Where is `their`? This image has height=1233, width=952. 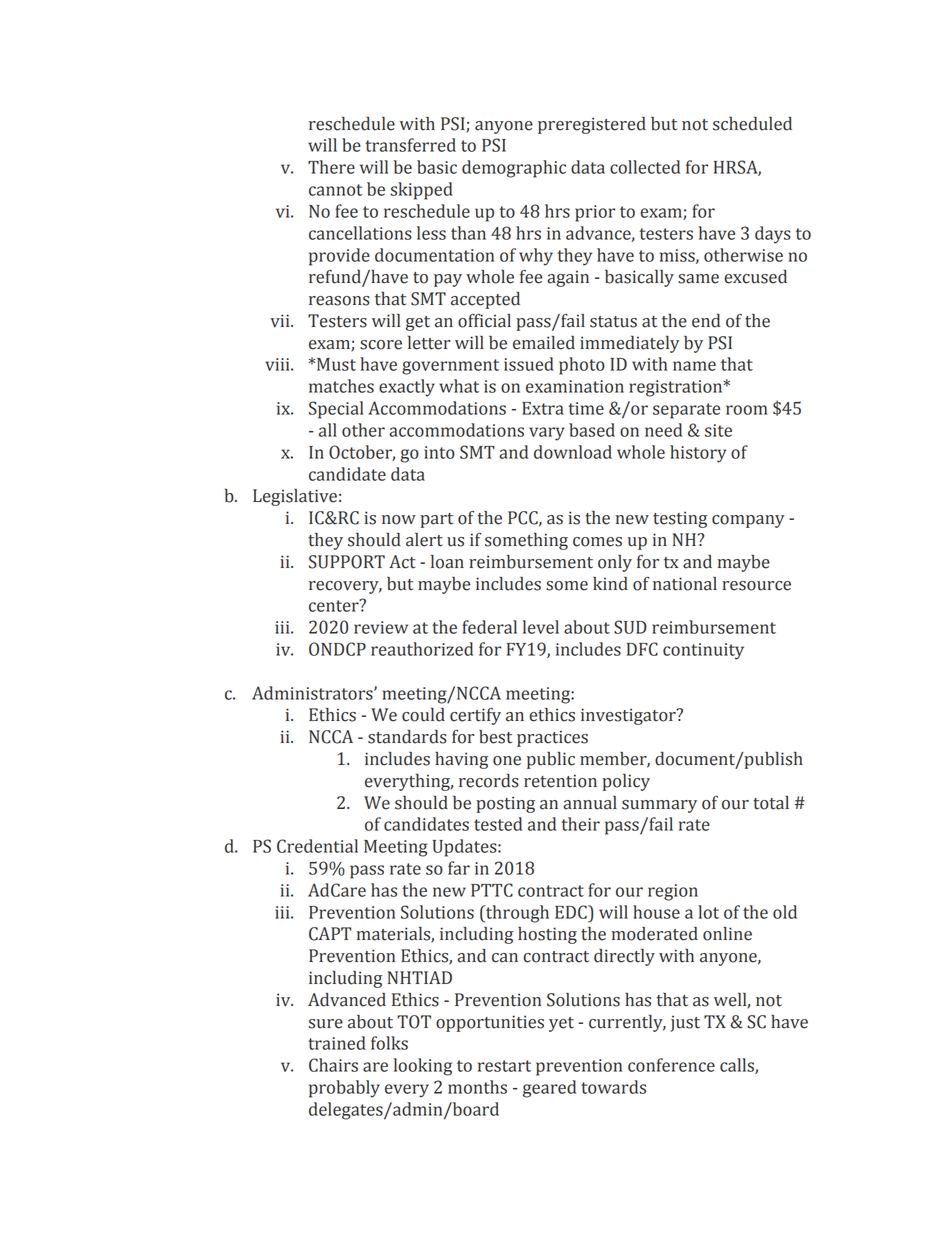
their is located at coordinates (580, 824).
